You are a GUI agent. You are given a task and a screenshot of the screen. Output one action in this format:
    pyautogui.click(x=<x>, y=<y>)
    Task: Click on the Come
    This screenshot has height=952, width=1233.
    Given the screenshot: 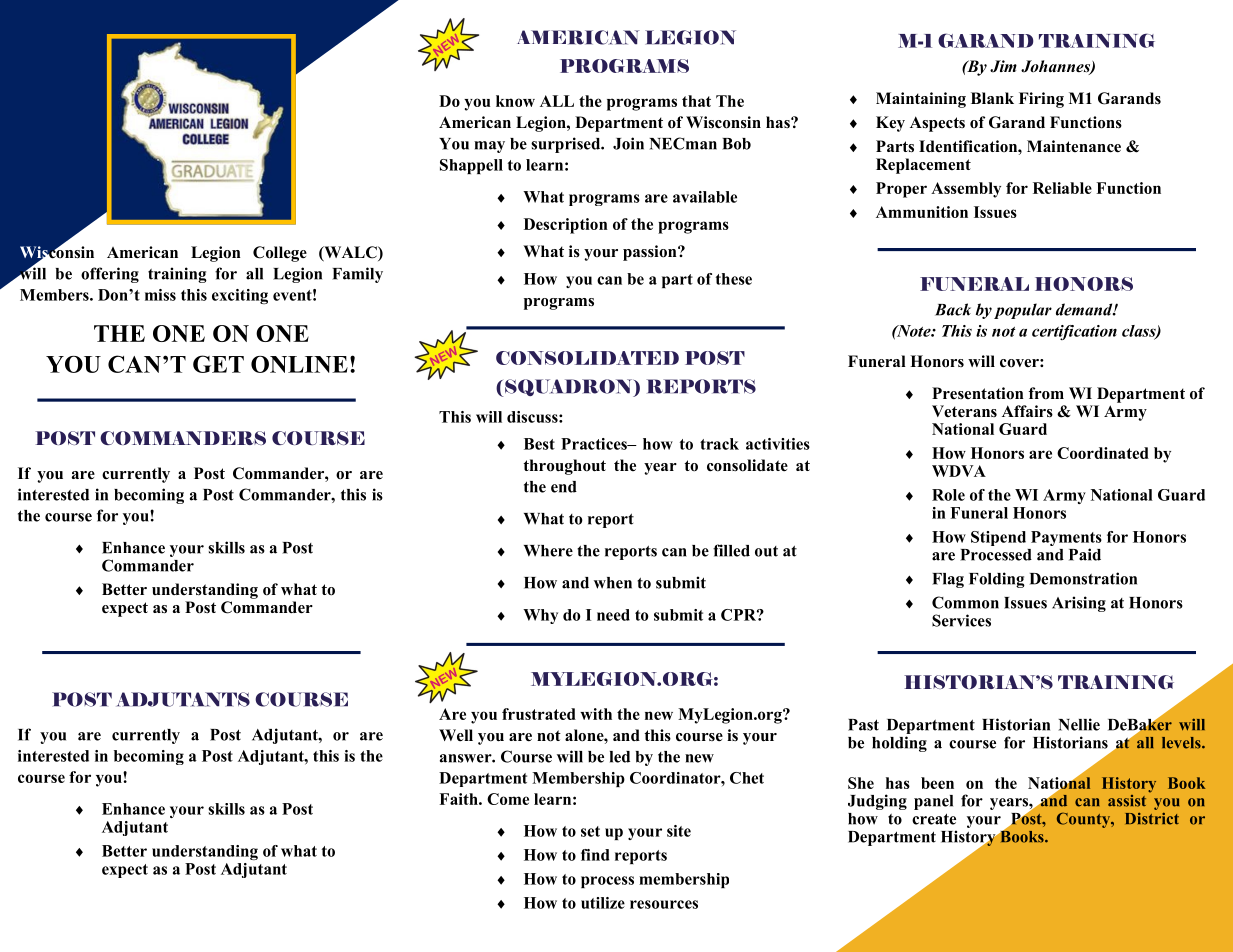 What is the action you would take?
    pyautogui.click(x=508, y=799)
